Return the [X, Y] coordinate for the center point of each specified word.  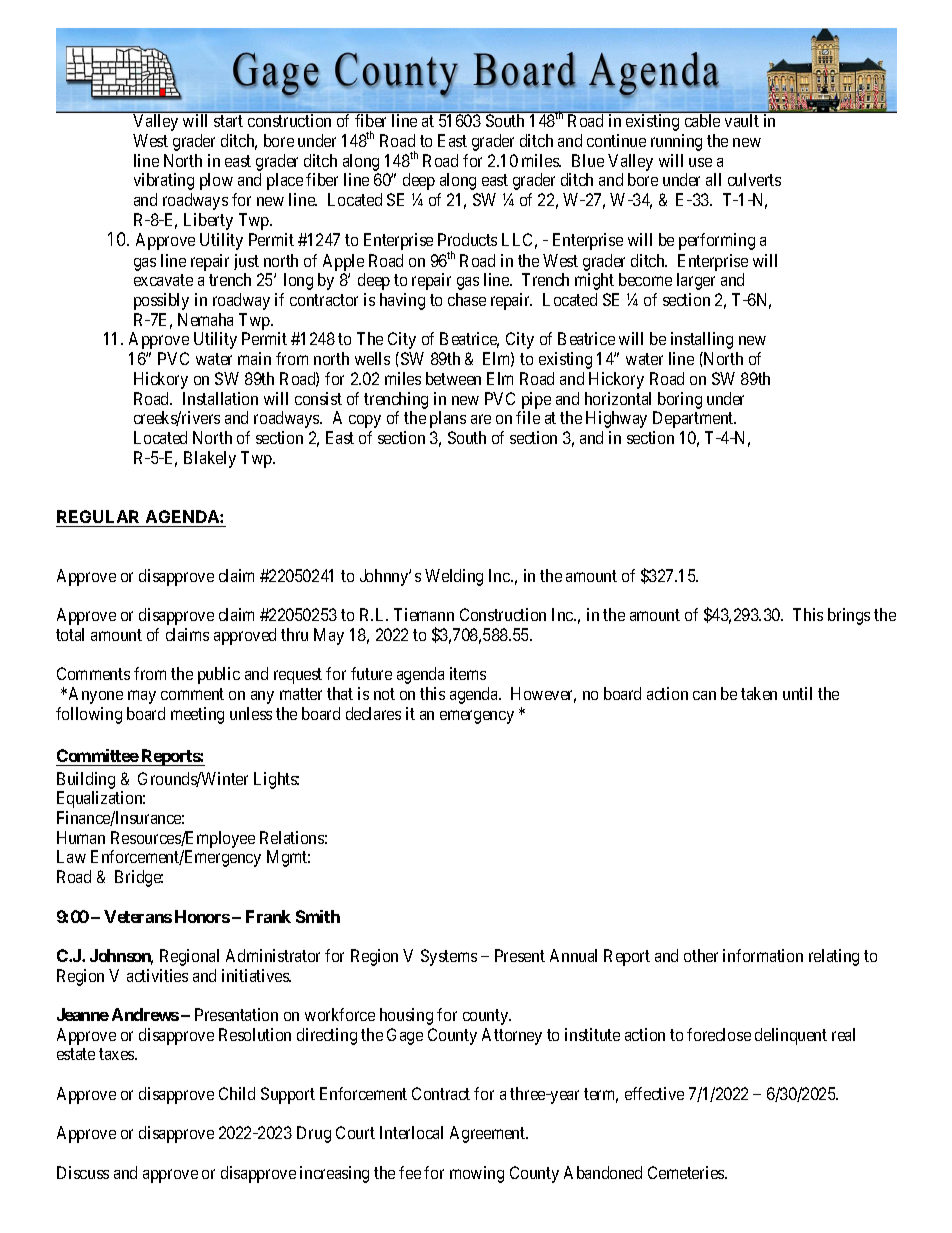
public [219, 675]
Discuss [83, 1172]
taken [759, 693]
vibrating [164, 181]
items [468, 673]
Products [467, 239]
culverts [754, 179]
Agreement [489, 1134]
